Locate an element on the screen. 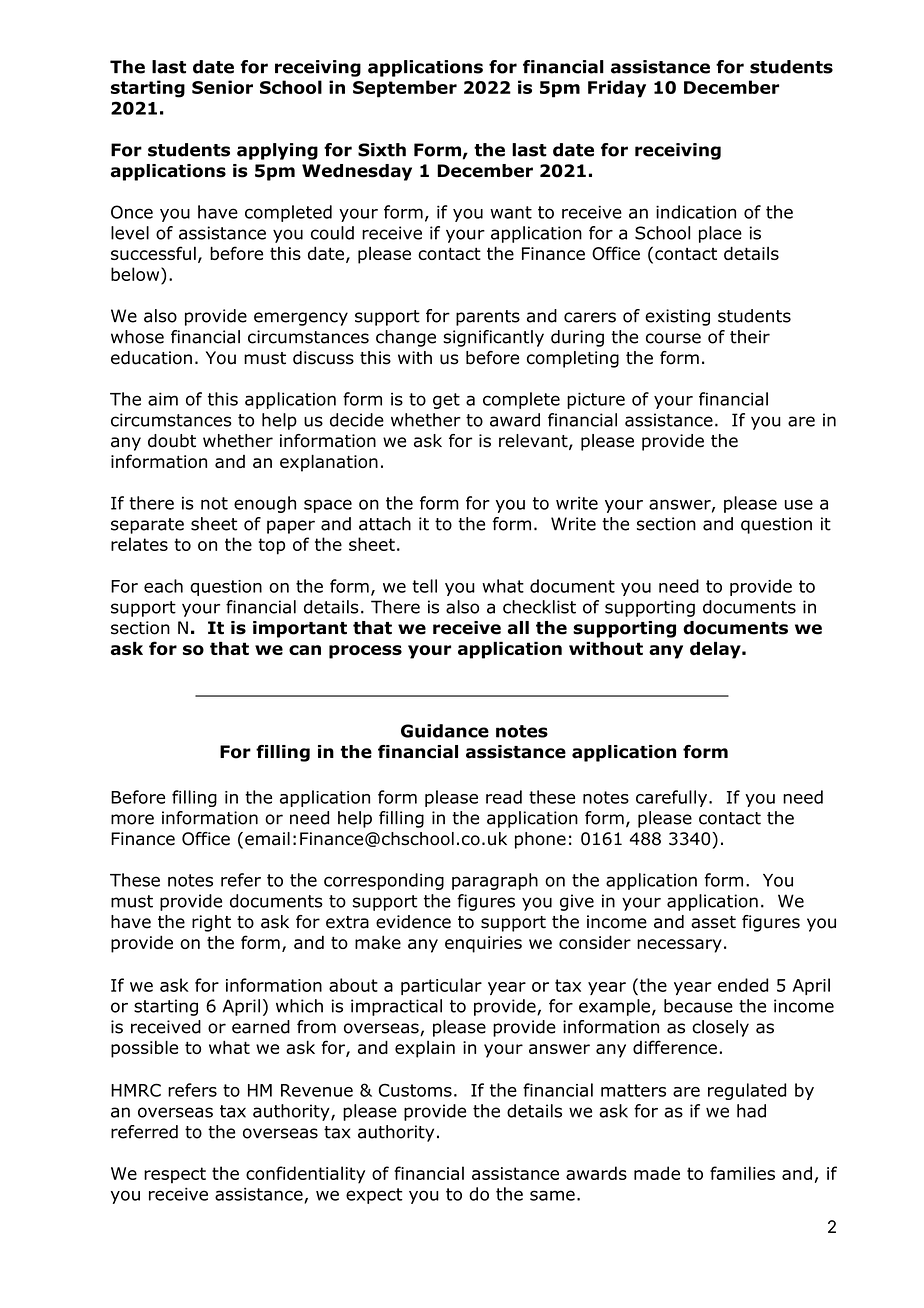  Senior is located at coordinates (222, 87).
